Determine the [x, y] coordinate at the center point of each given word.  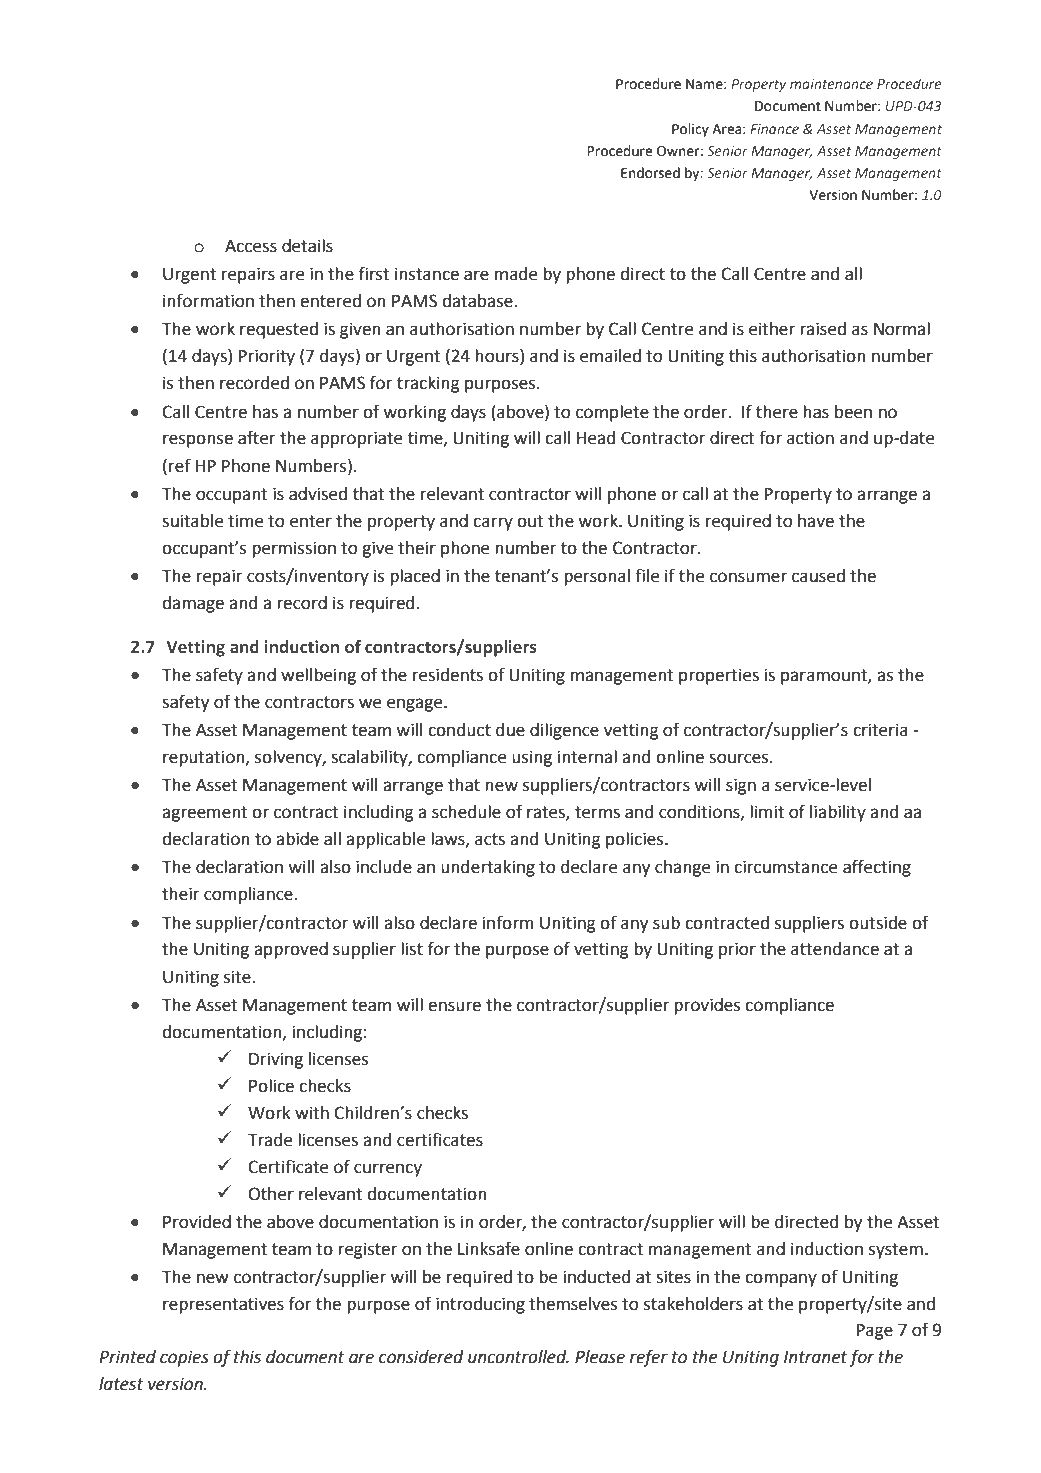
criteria [880, 730]
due [510, 730]
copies [184, 1358]
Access [251, 246]
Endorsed [650, 173]
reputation [205, 758]
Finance [774, 129]
